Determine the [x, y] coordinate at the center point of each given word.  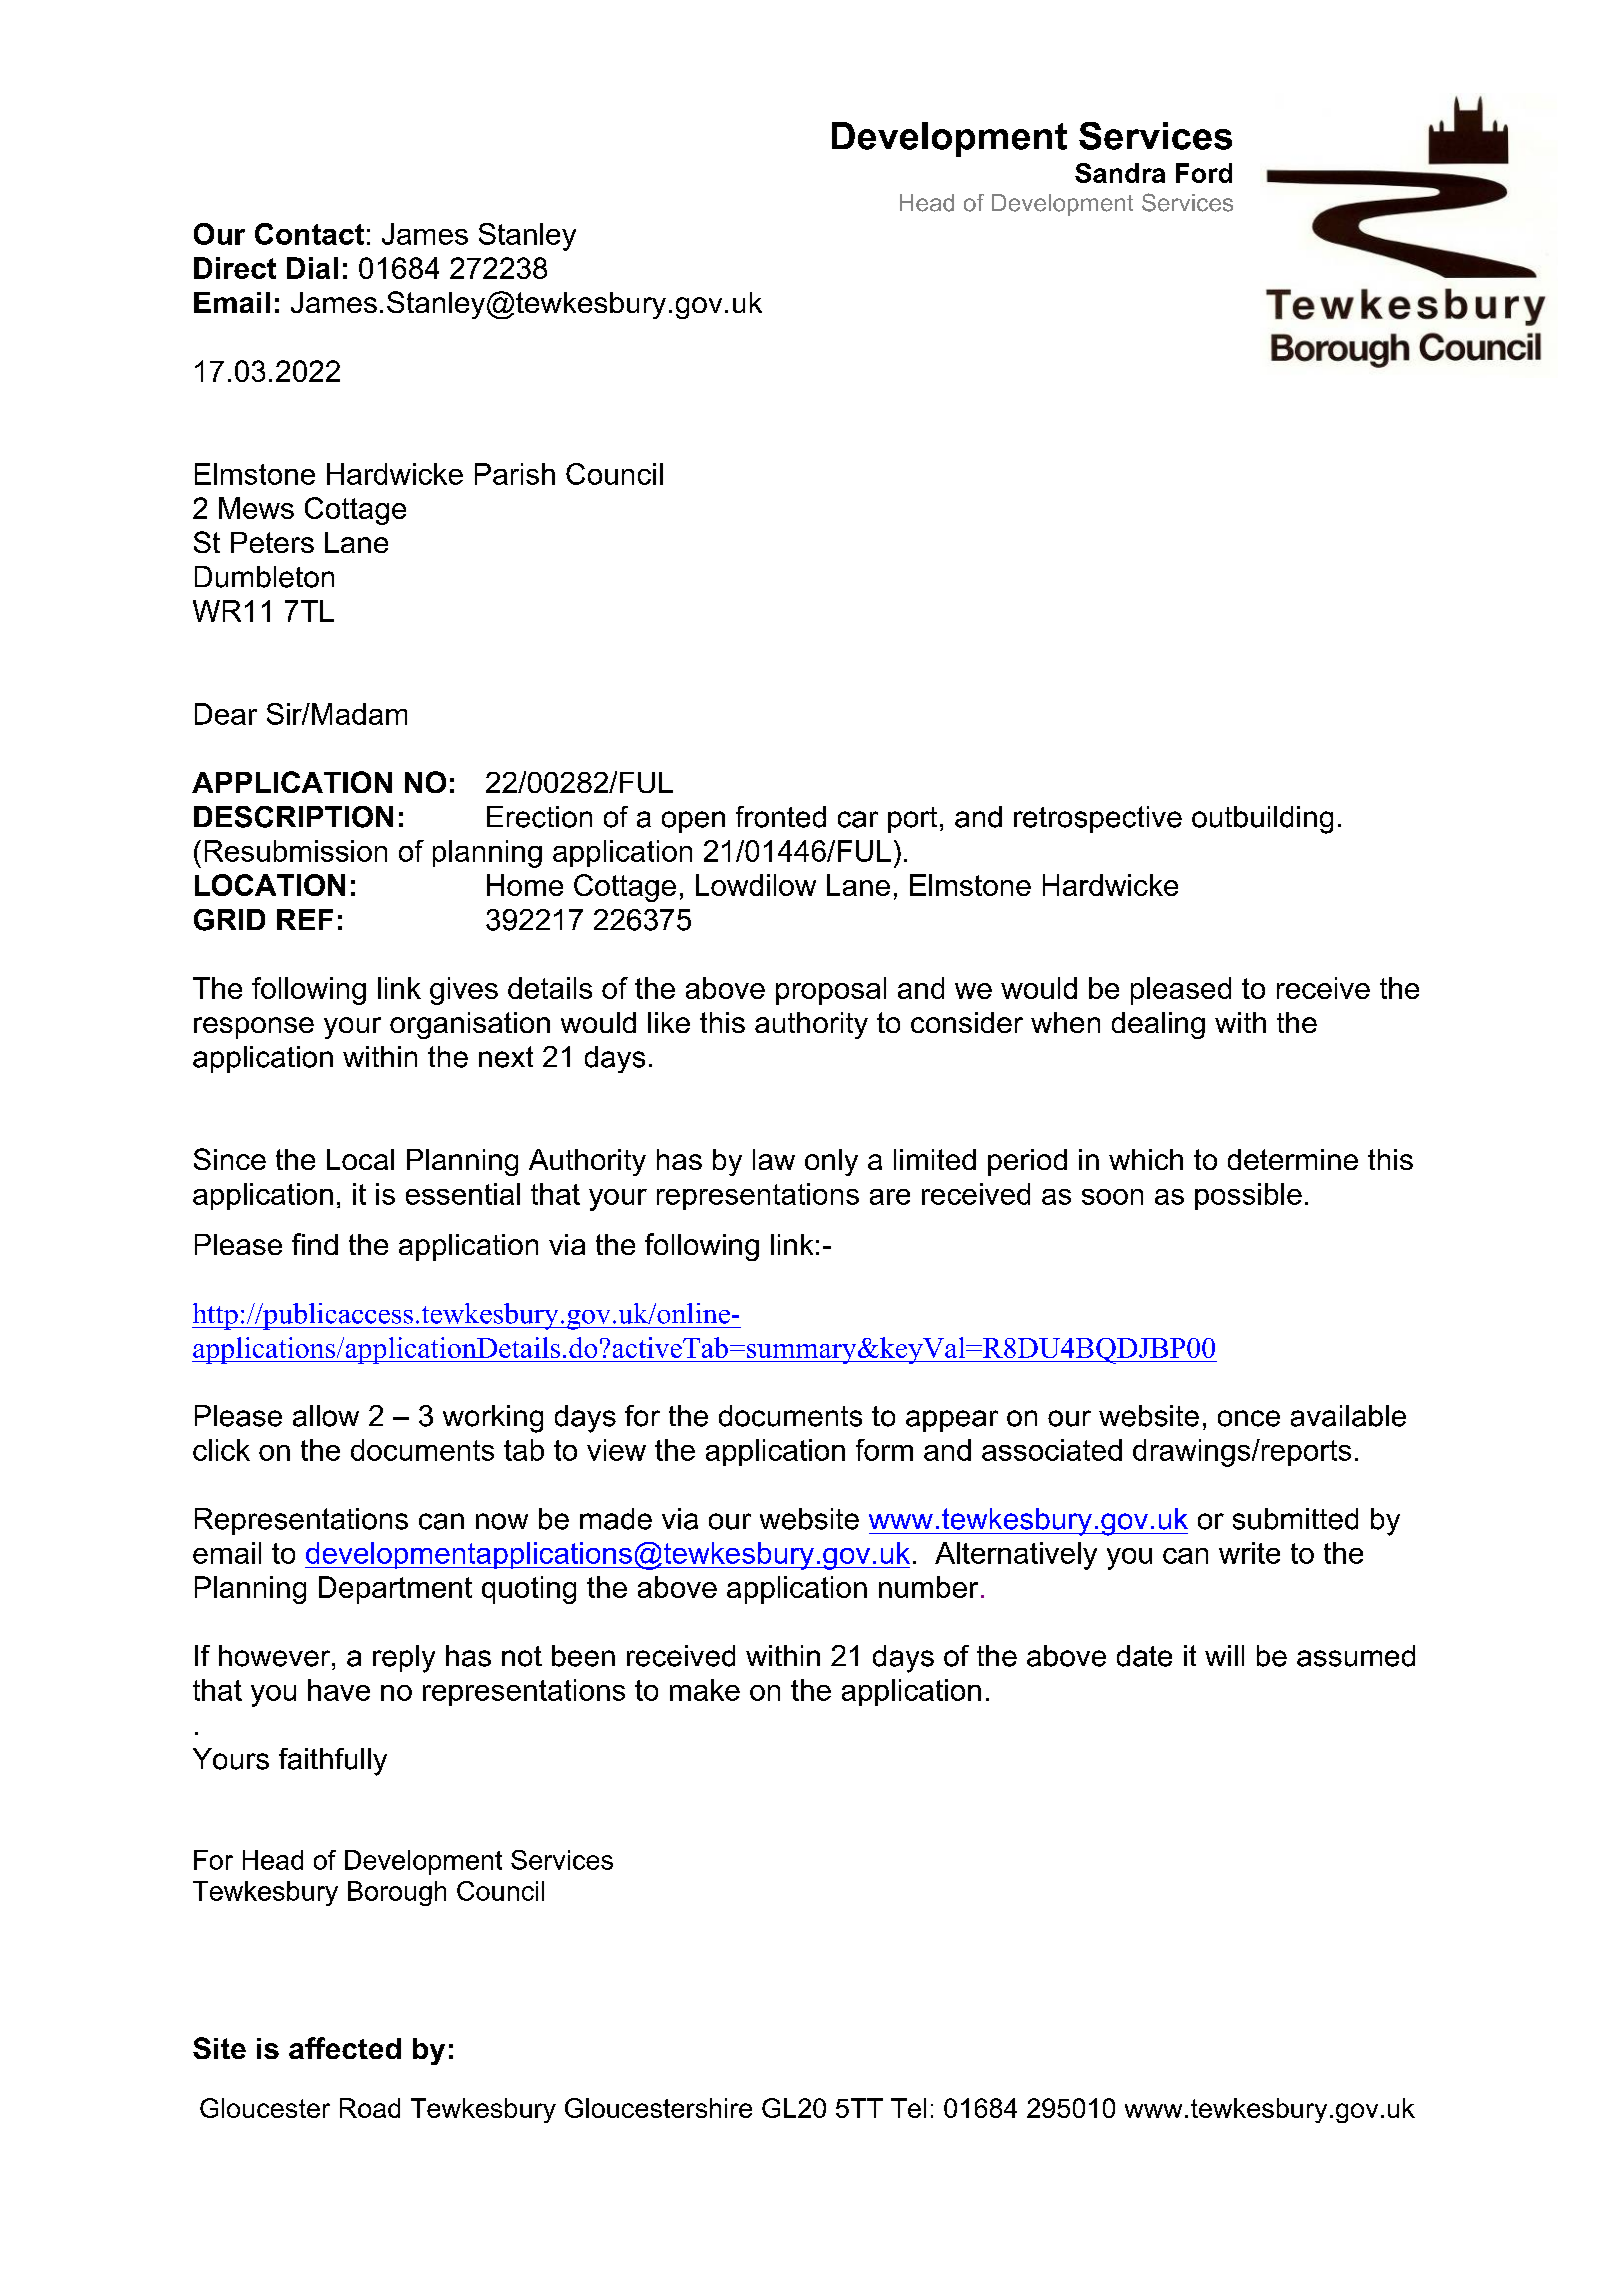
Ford [1204, 173]
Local [360, 1159]
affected [345, 2048]
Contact [309, 234]
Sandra [1120, 173]
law [774, 1159]
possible [1248, 1196]
